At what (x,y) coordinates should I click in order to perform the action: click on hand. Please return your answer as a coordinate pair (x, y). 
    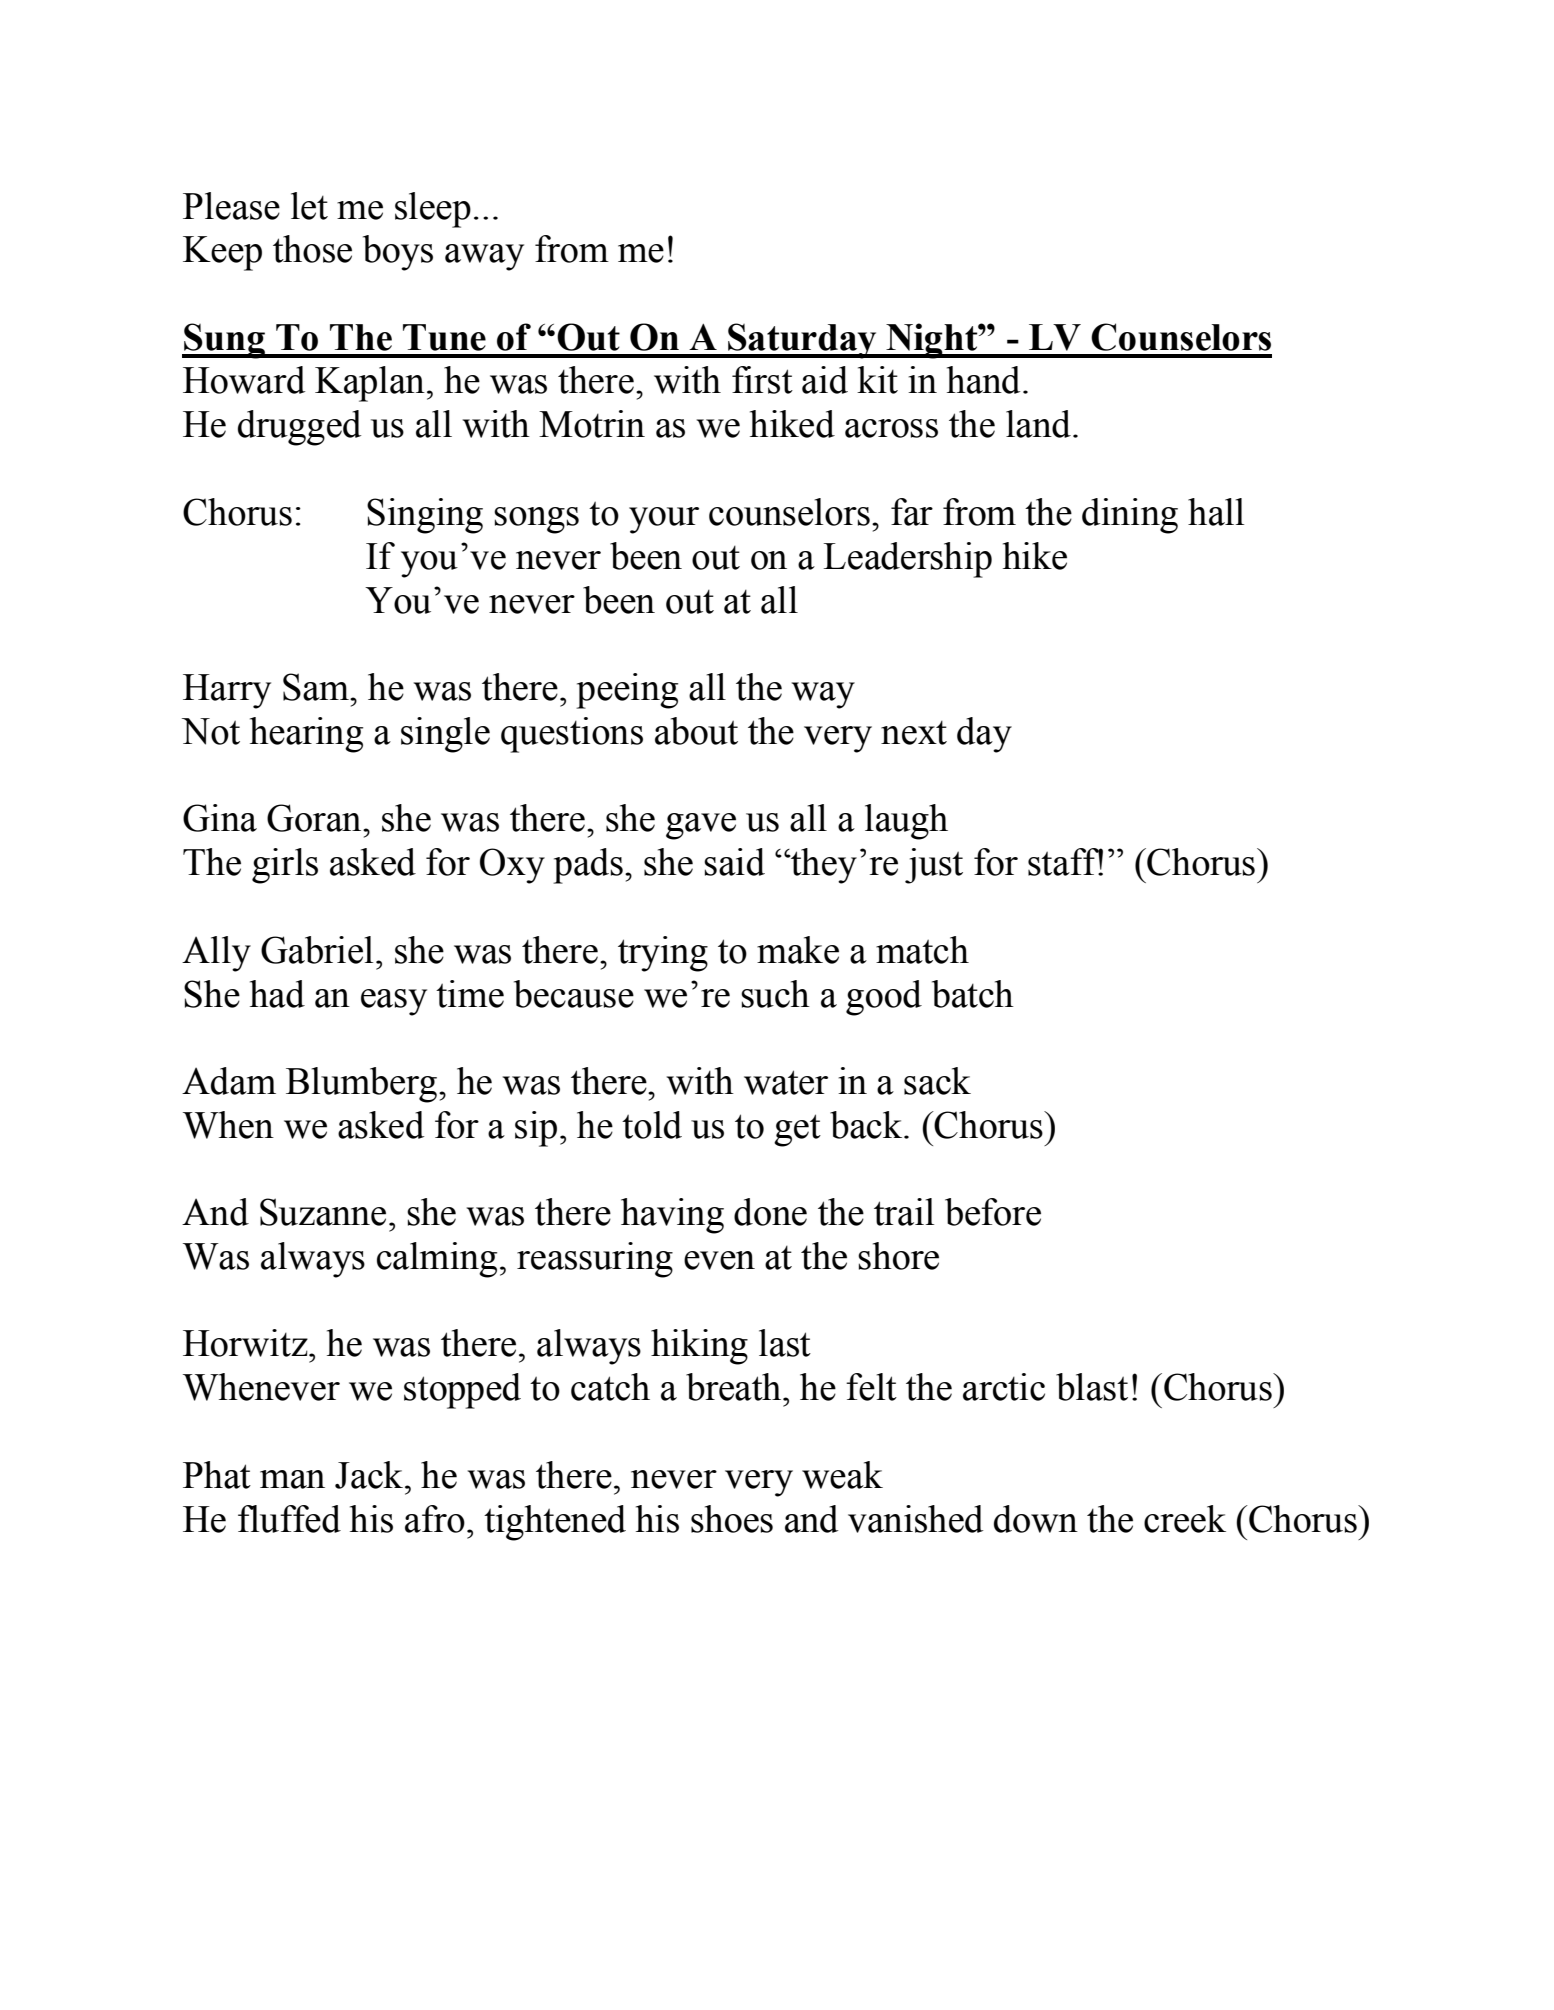
    Looking at the image, I should click on (983, 380).
